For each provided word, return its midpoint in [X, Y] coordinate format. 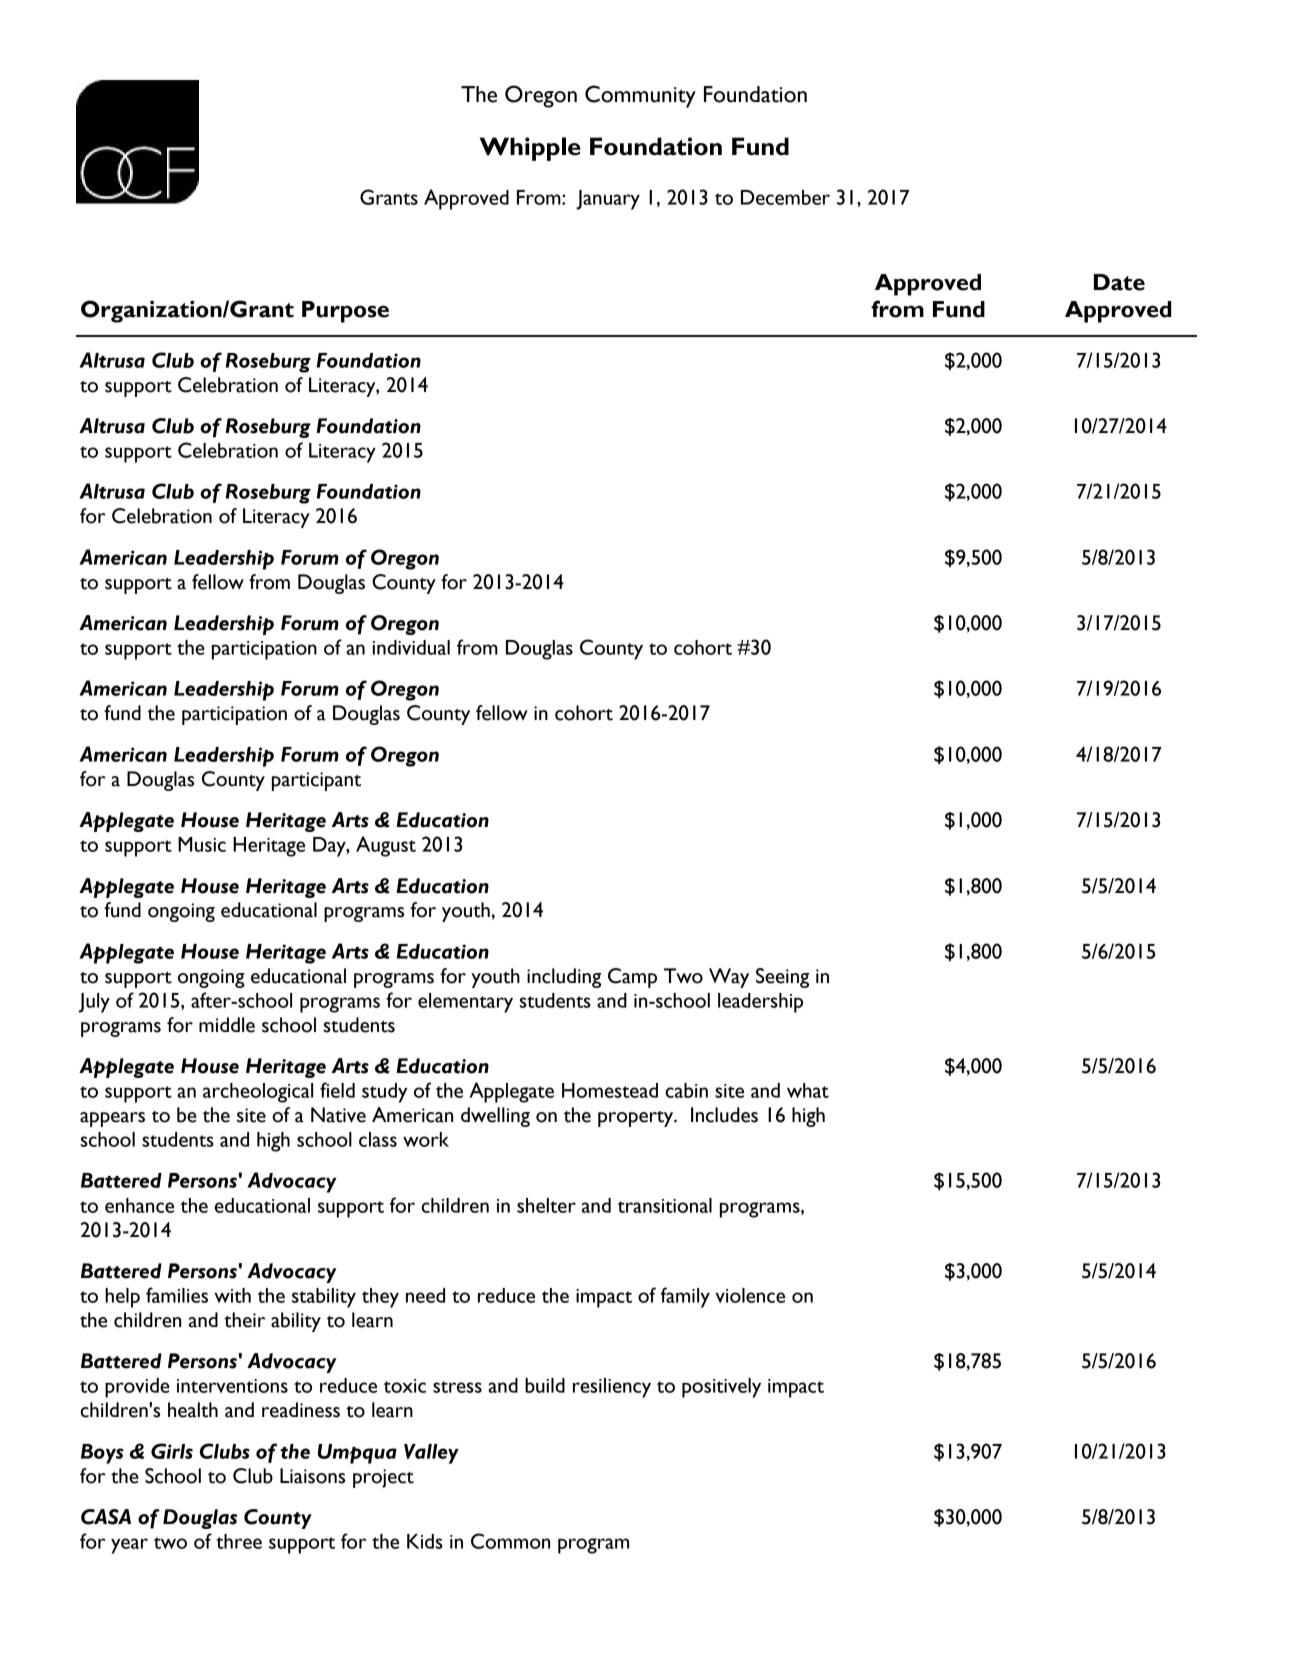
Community [640, 96]
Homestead [610, 1090]
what [808, 1090]
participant [316, 781]
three [239, 1541]
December [785, 197]
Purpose [345, 312]
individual [411, 647]
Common [510, 1541]
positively [721, 1388]
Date [1119, 282]
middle [227, 1025]
